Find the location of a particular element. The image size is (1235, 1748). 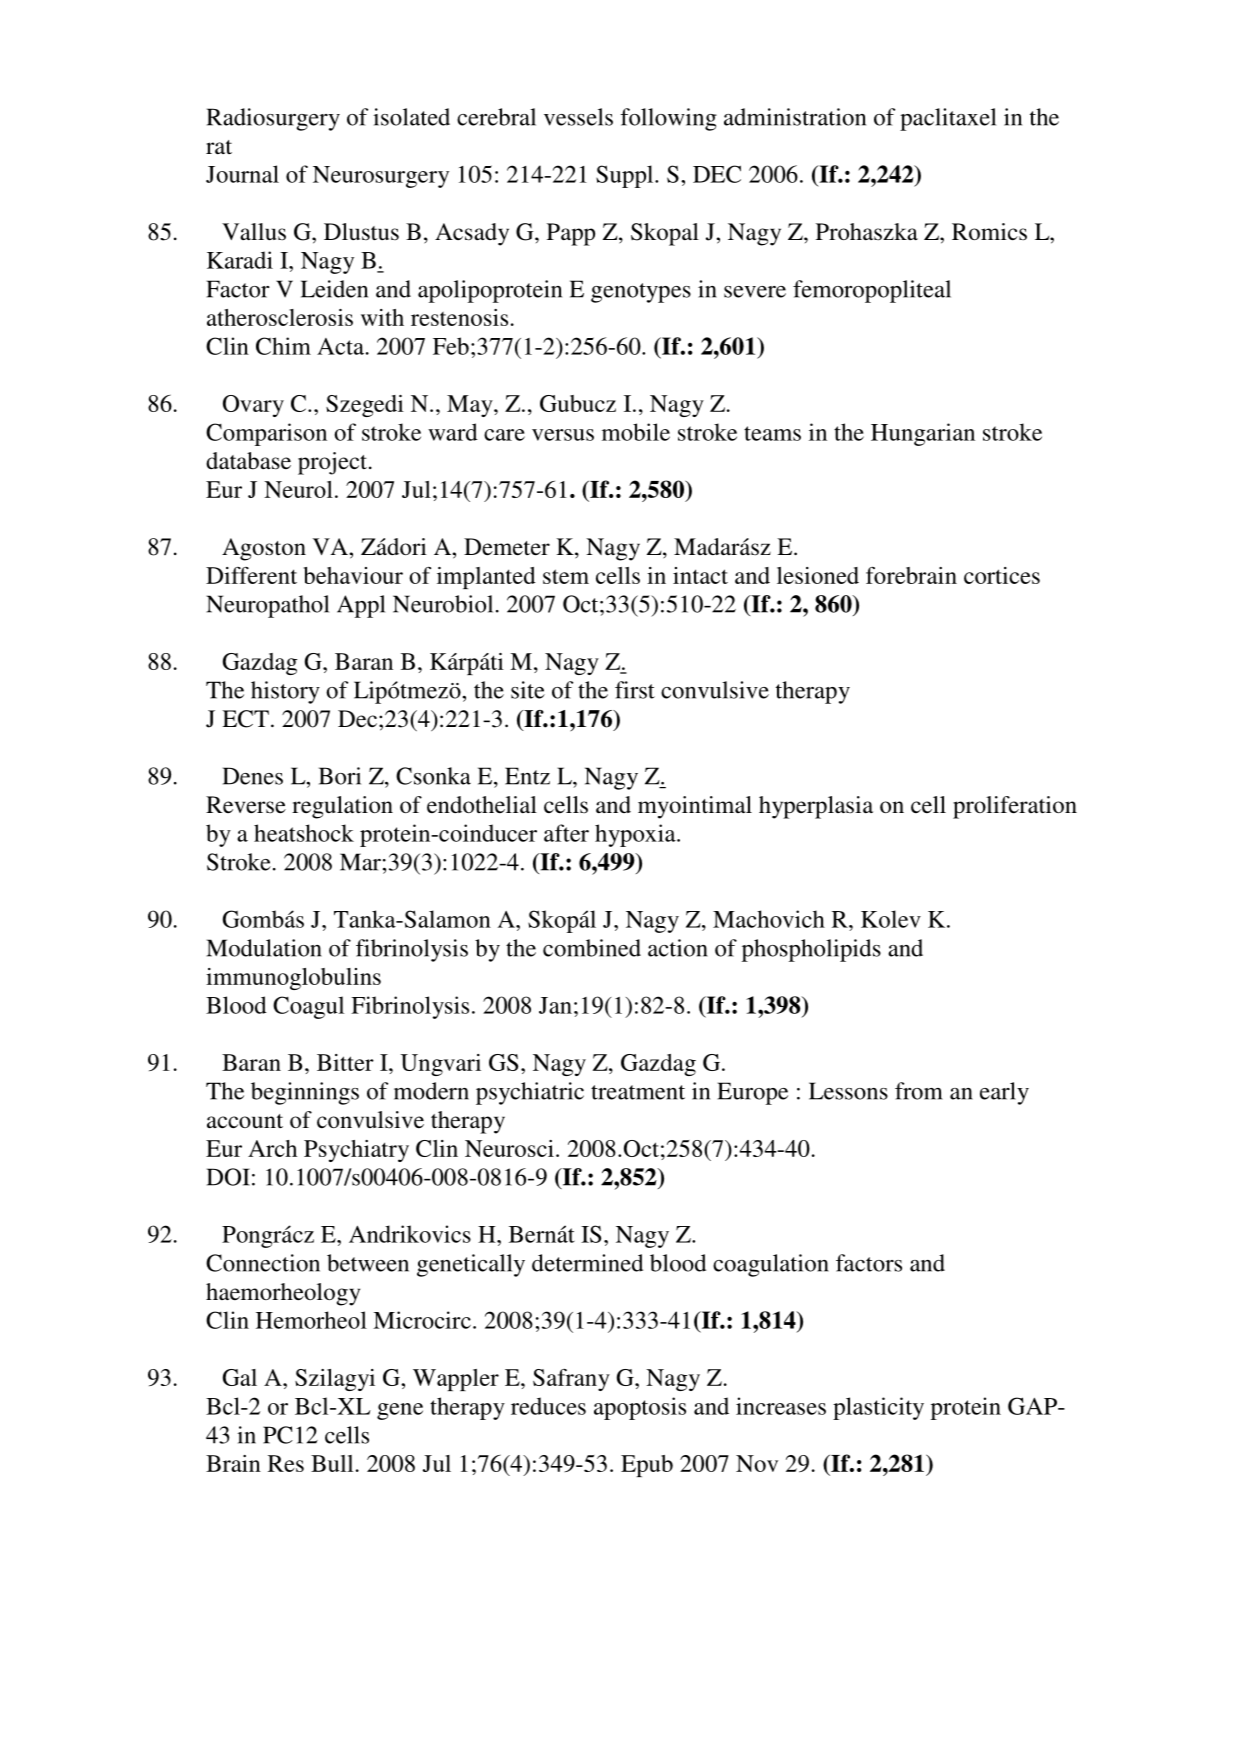

from is located at coordinates (919, 1091).
